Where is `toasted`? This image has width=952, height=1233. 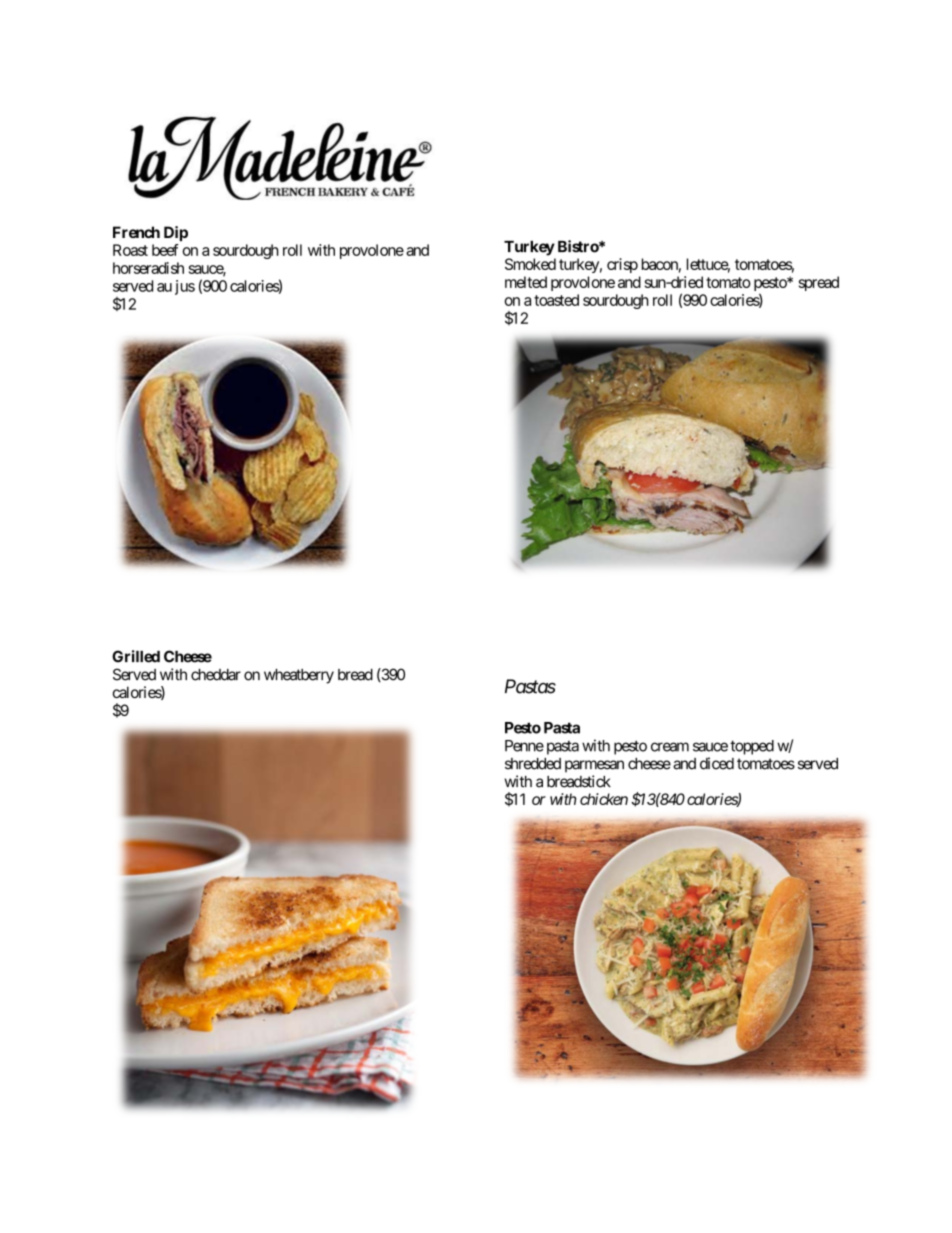
toasted is located at coordinates (556, 300).
